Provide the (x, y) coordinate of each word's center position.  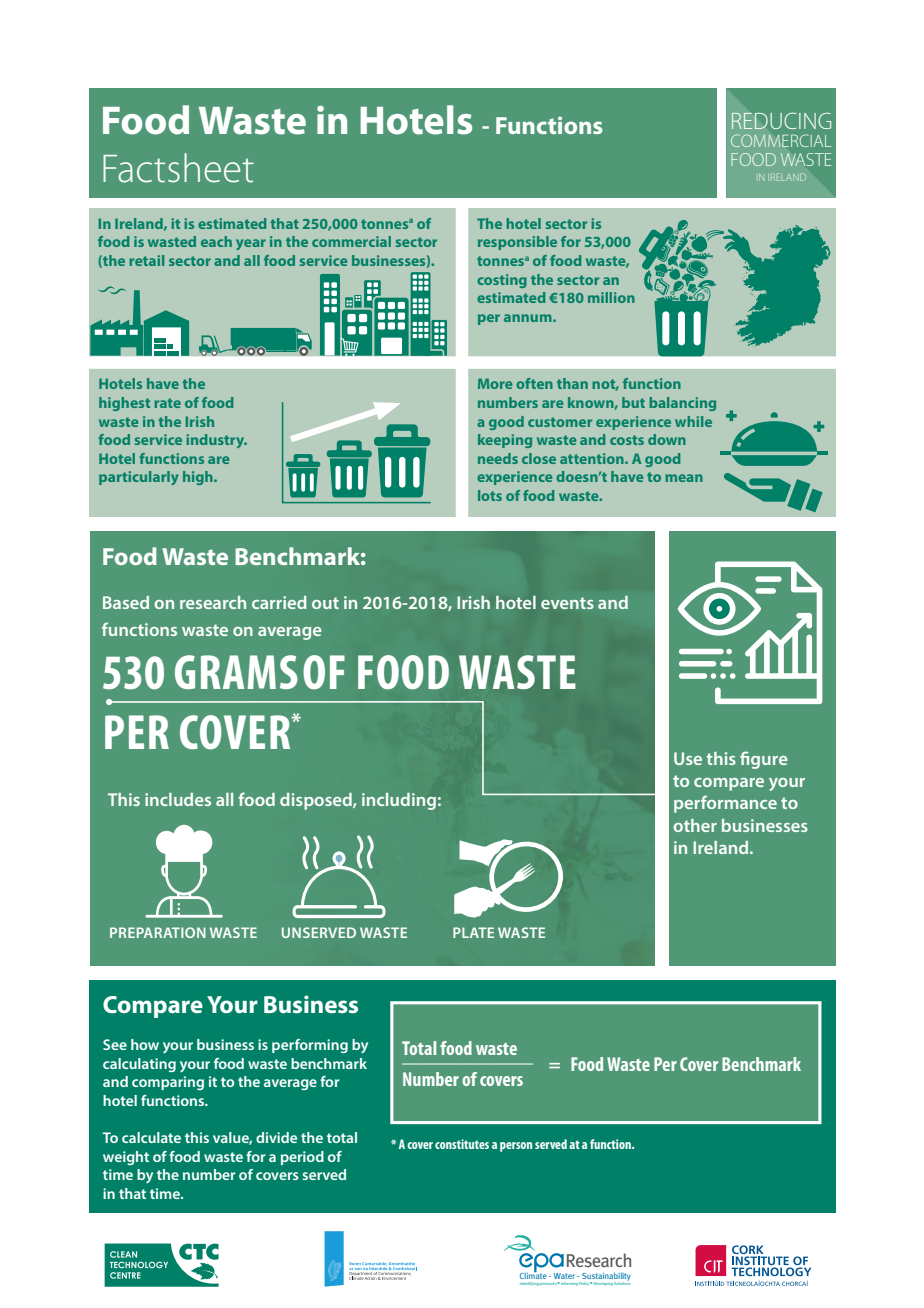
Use (688, 758)
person (516, 1147)
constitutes (462, 1144)
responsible (517, 243)
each (216, 241)
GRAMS (236, 672)
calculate (151, 1137)
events (567, 603)
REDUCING (781, 120)
